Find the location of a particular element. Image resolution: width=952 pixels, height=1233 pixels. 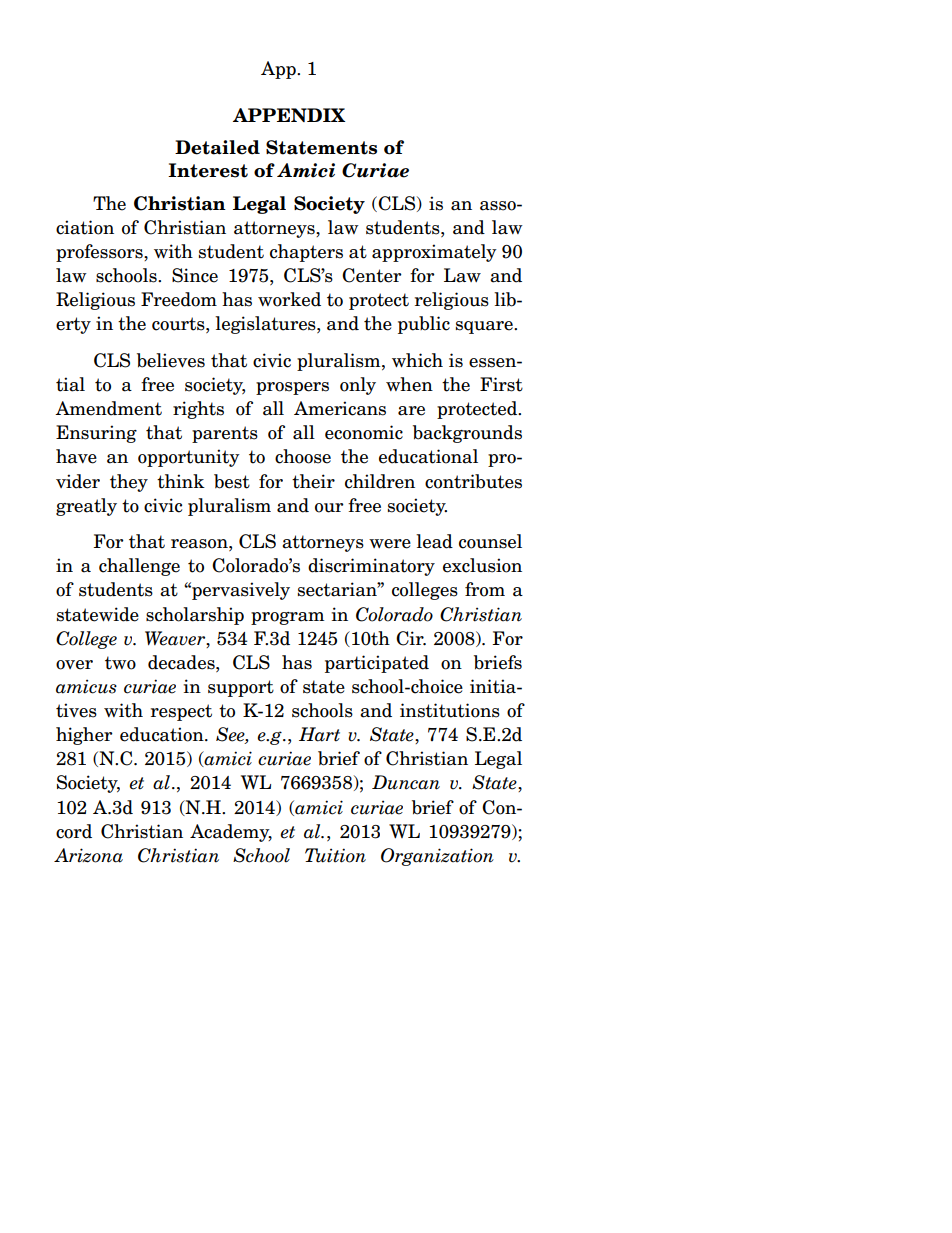

APPENDIX is located at coordinates (289, 115).
